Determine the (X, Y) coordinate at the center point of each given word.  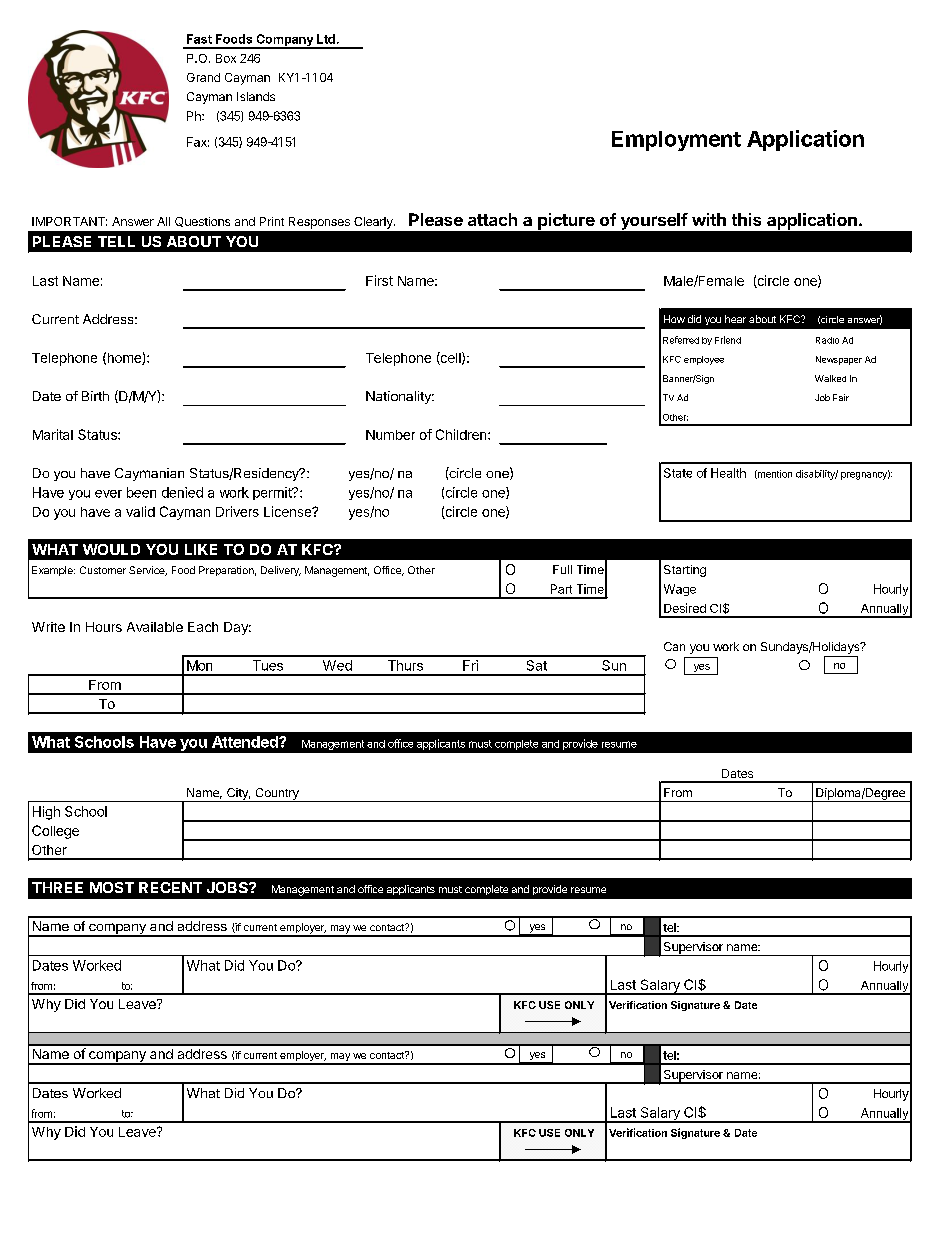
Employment (676, 141)
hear (735, 319)
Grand (203, 77)
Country (277, 795)
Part (561, 589)
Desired (685, 608)
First (379, 280)
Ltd (326, 39)
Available (155, 627)
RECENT (170, 887)
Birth (95, 396)
